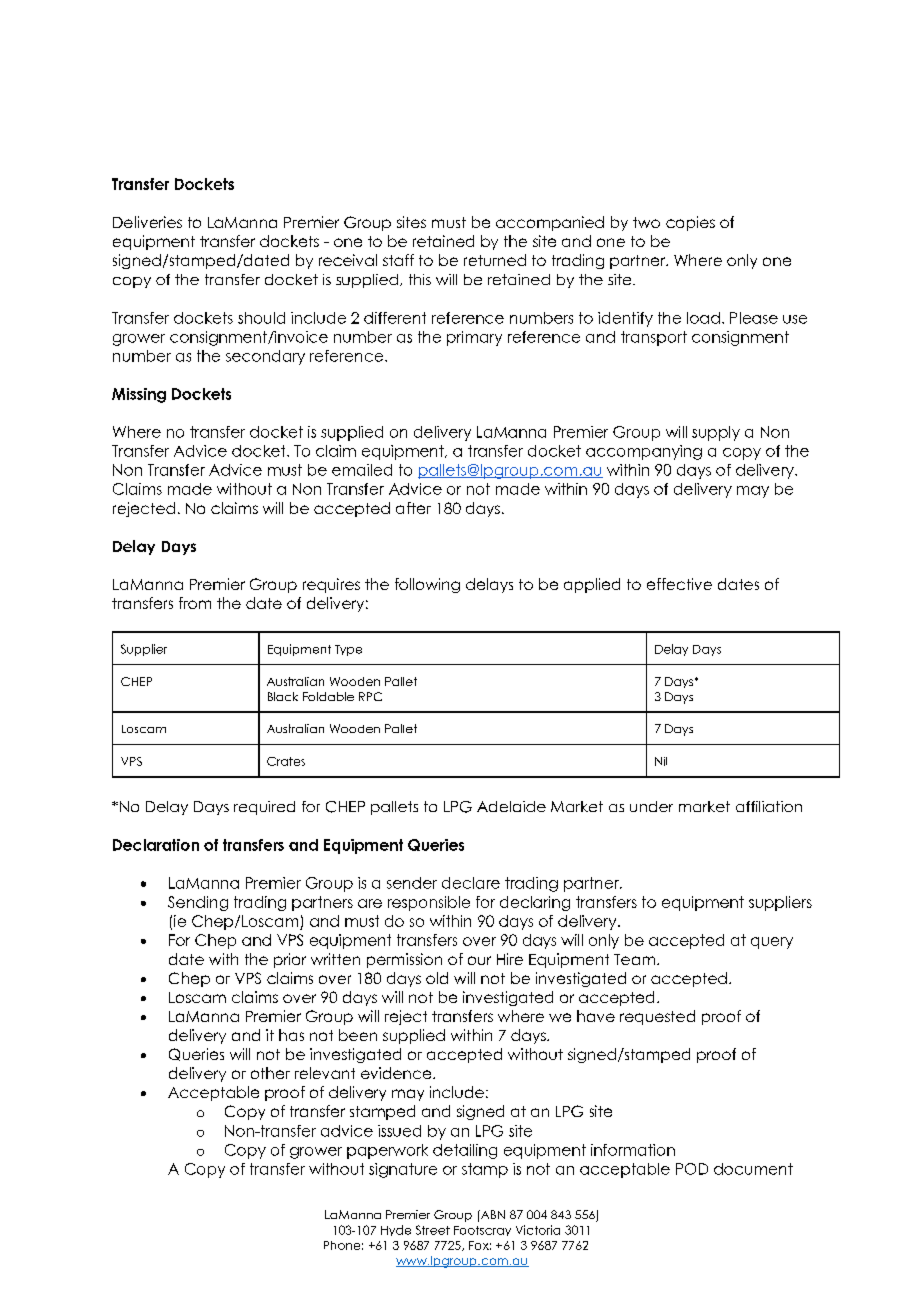 The width and height of the page is (924, 1308). I want to click on RPC, so click(370, 696).
